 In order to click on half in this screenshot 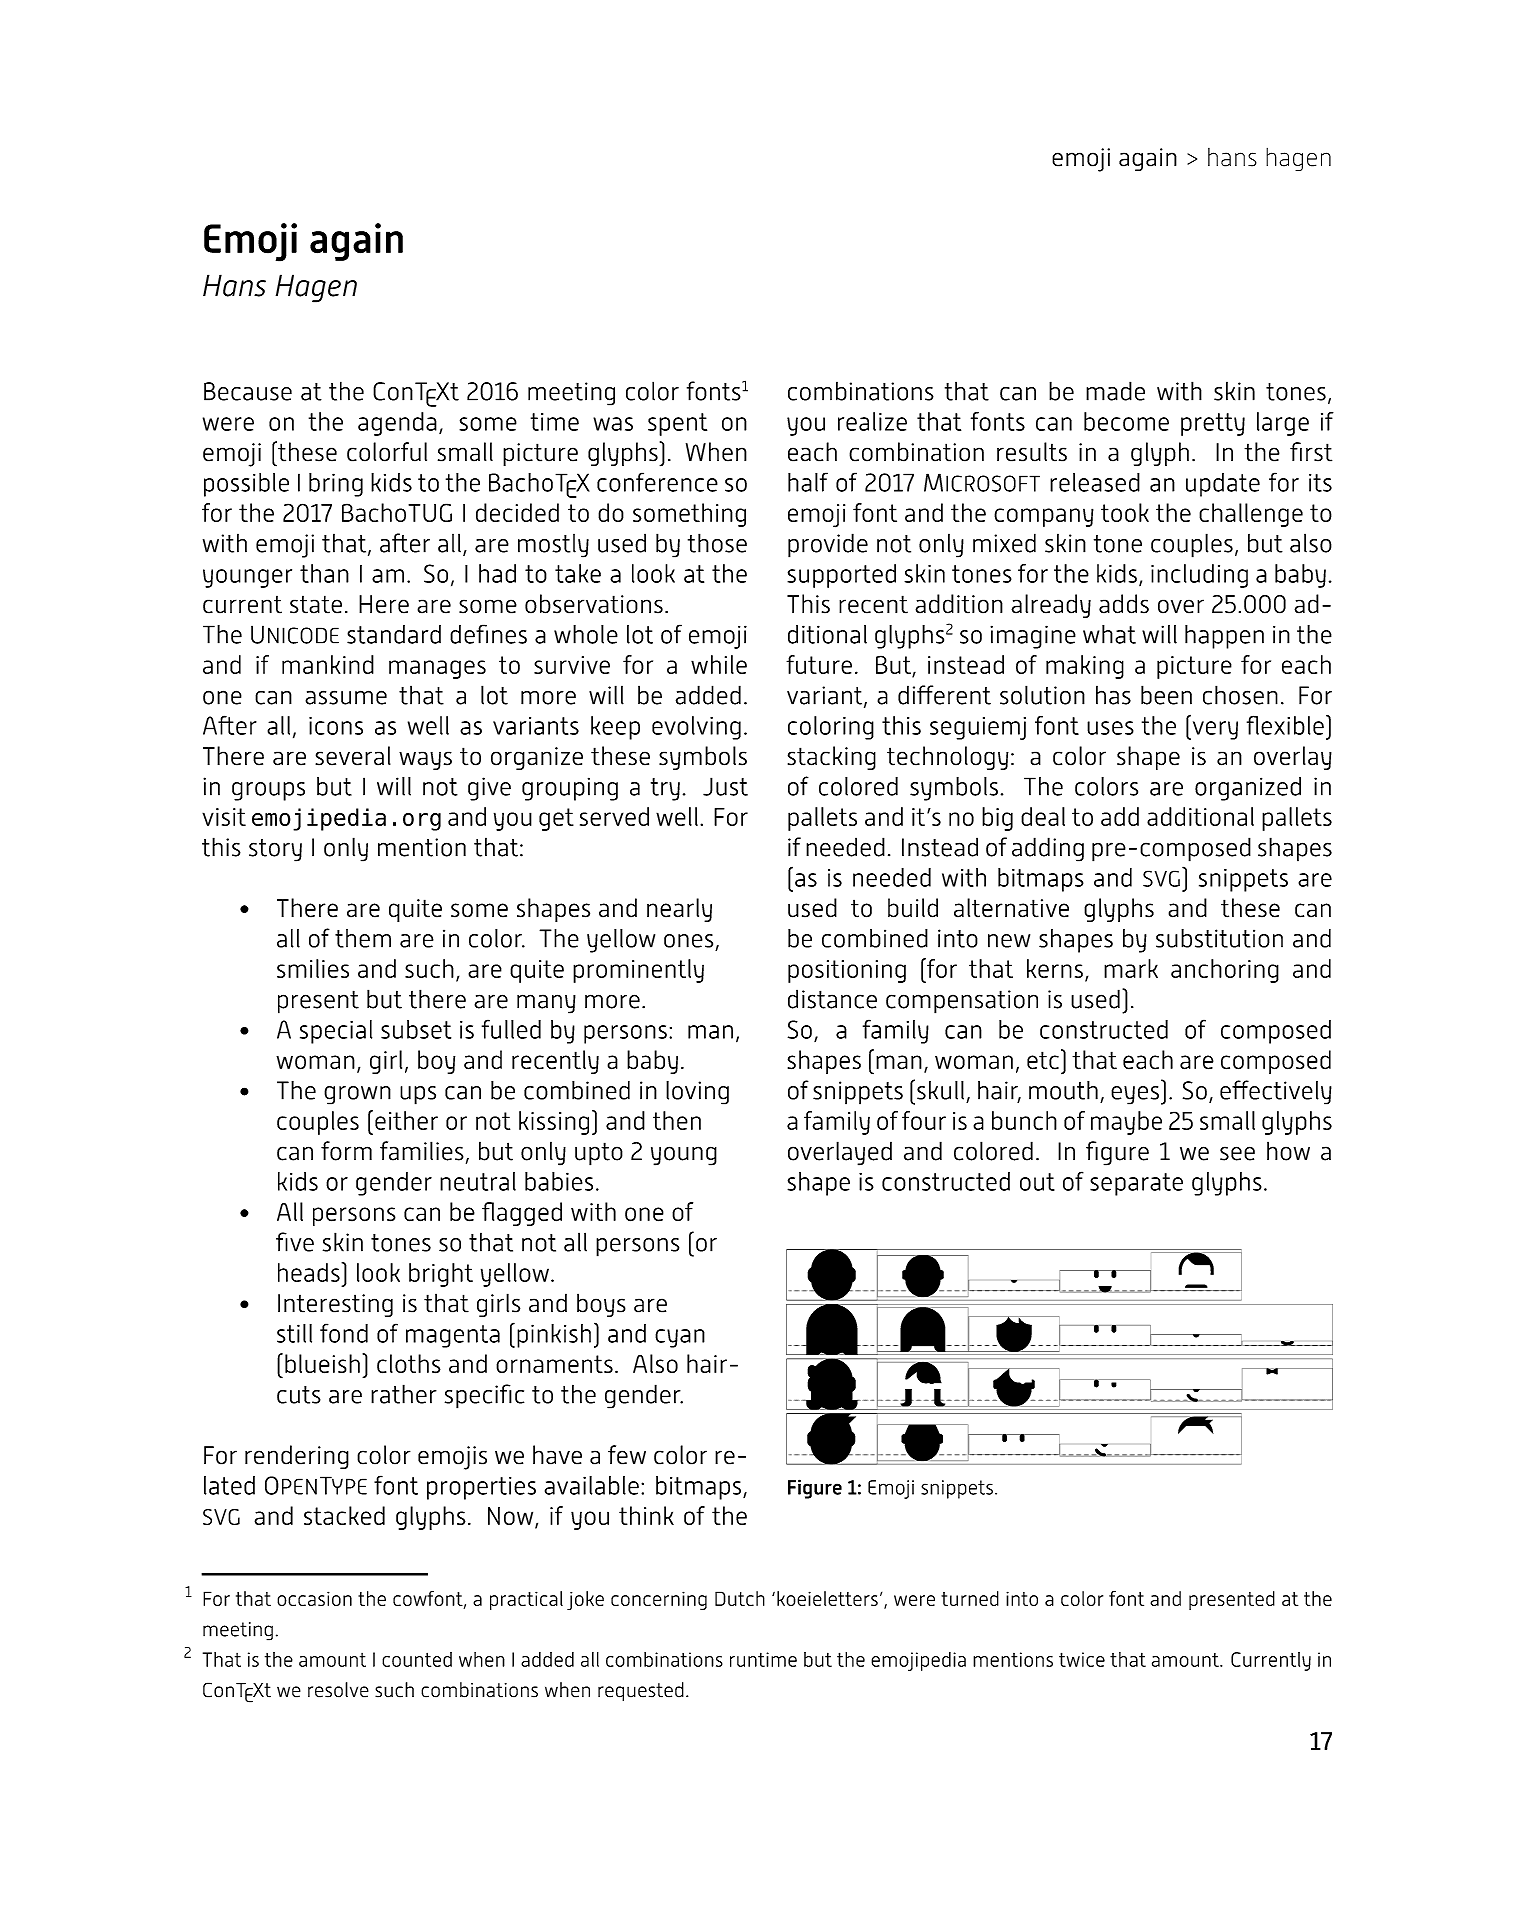, I will do `click(808, 482)`.
